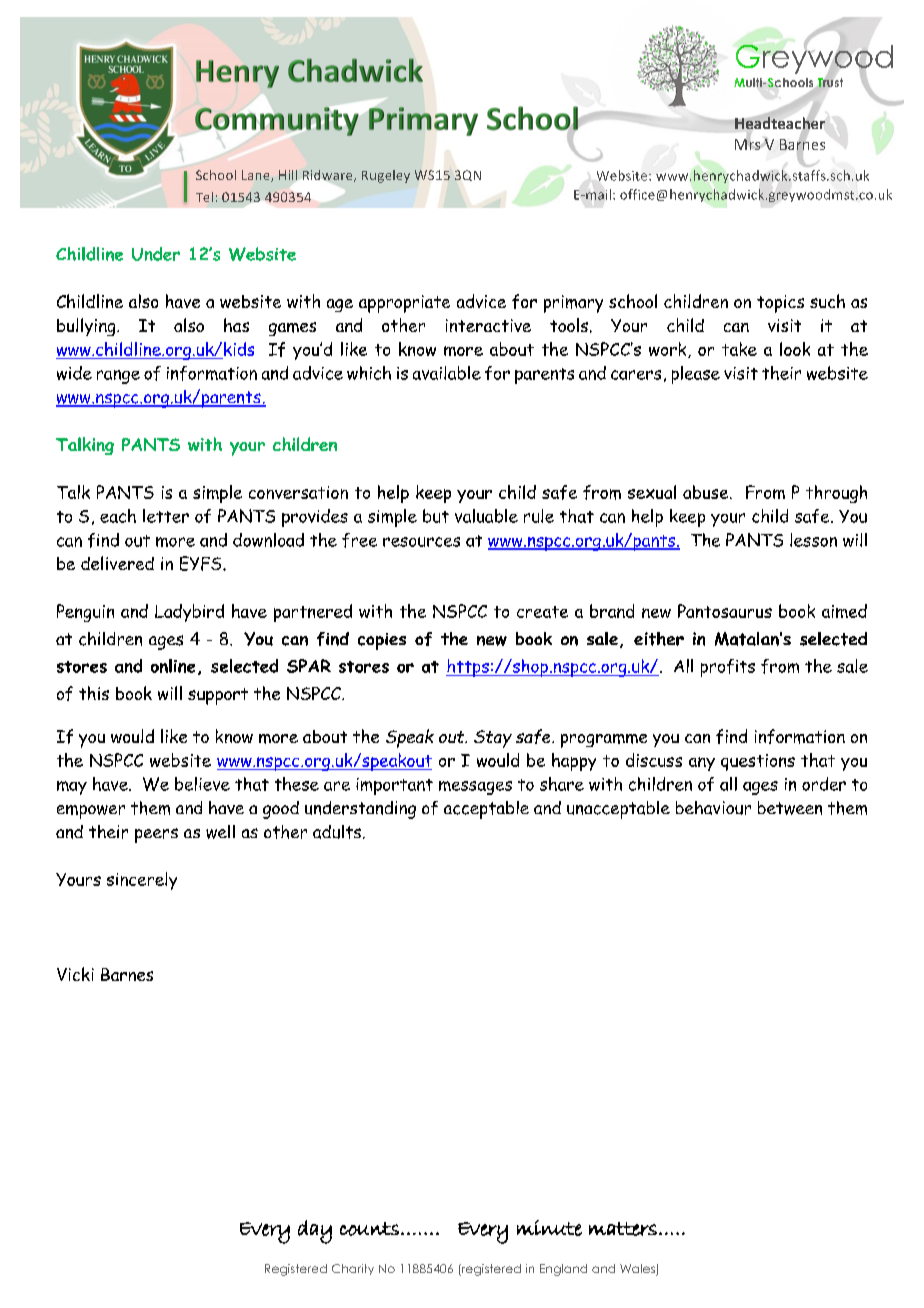 This document has width=924, height=1308. Describe the element at coordinates (173, 666) in the document. I see `online` at that location.
